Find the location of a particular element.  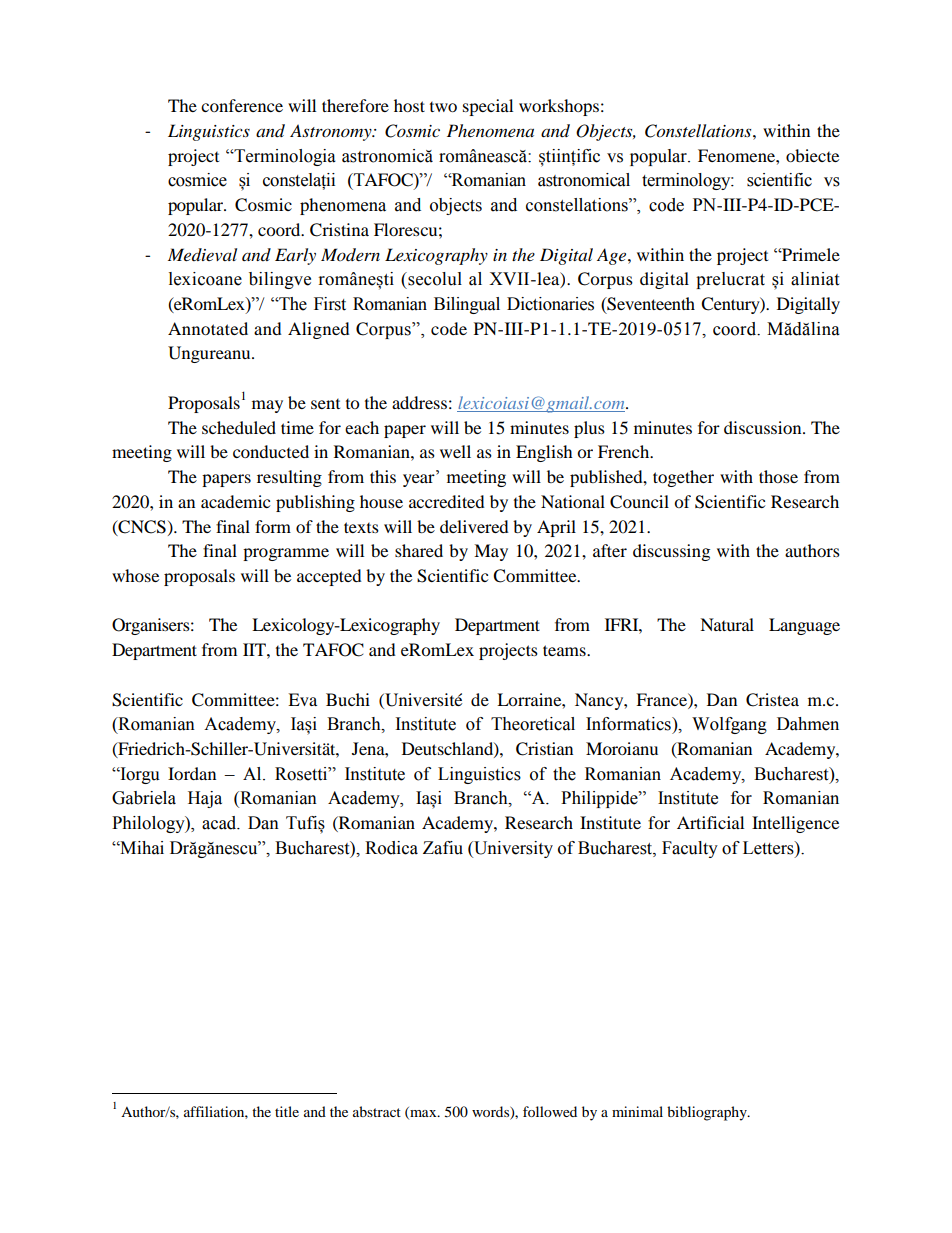

well is located at coordinates (455, 451).
